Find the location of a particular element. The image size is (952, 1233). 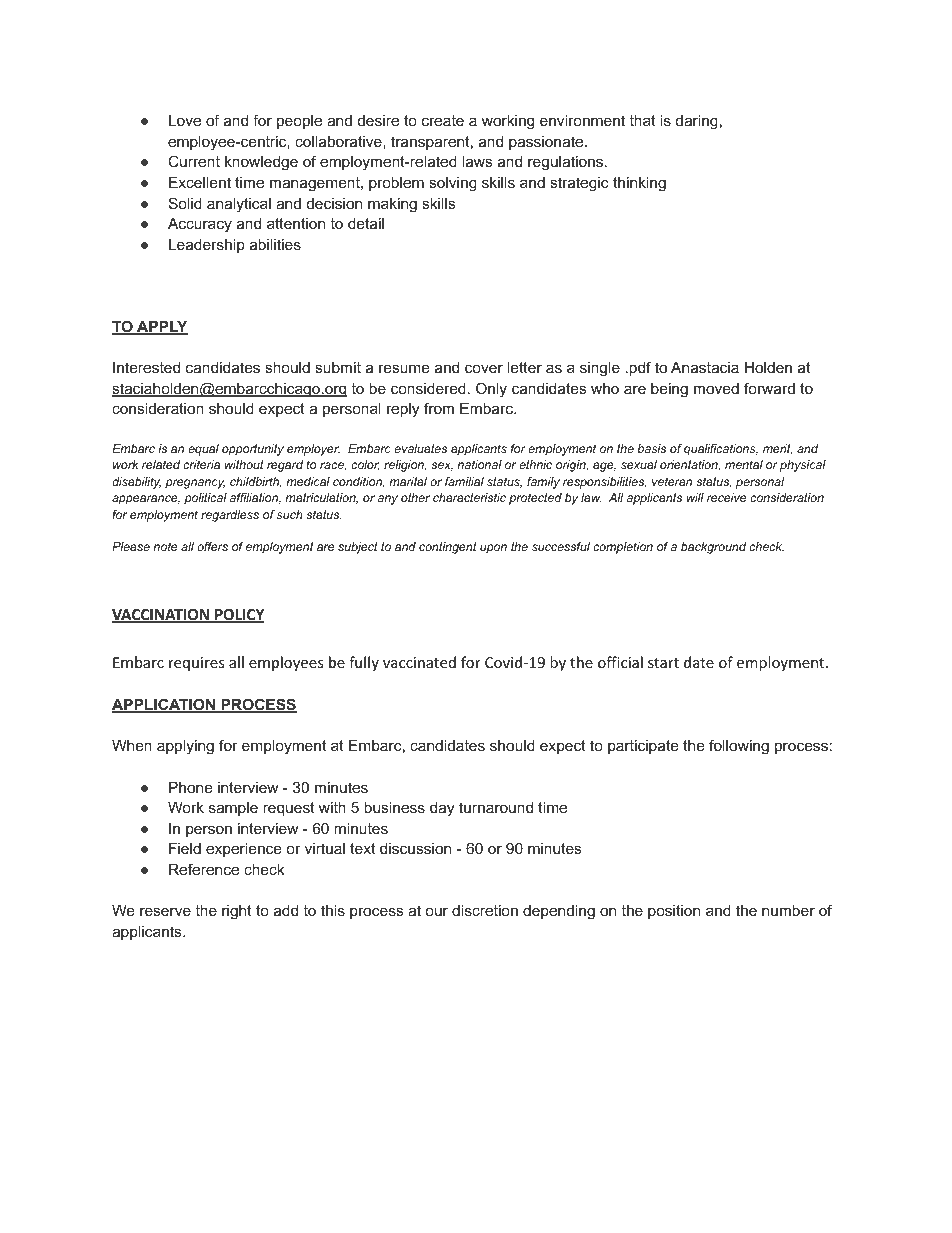

daring is located at coordinates (697, 122).
